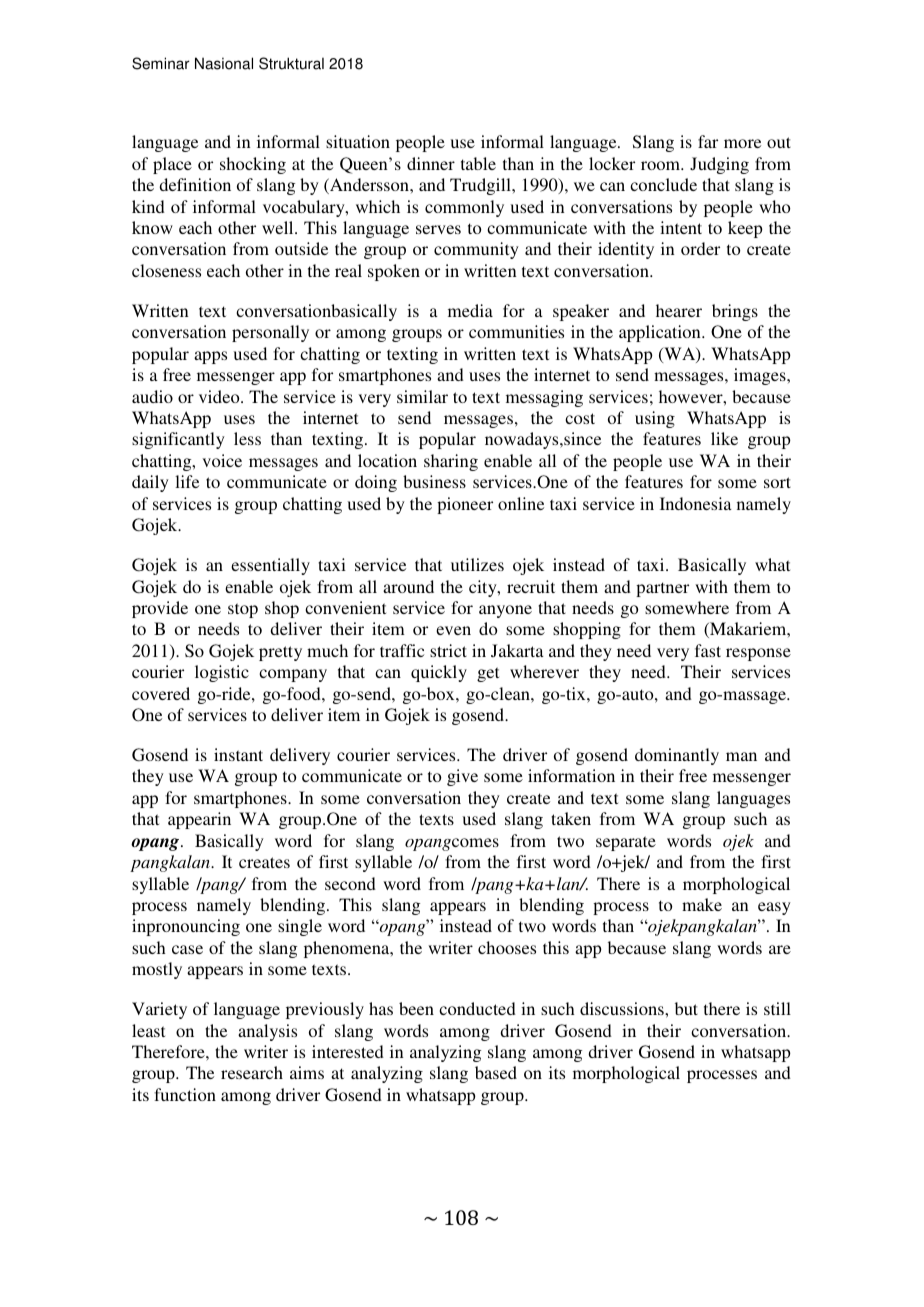  What do you see at coordinates (439, 673) in the page?
I see `quickly` at bounding box center [439, 673].
